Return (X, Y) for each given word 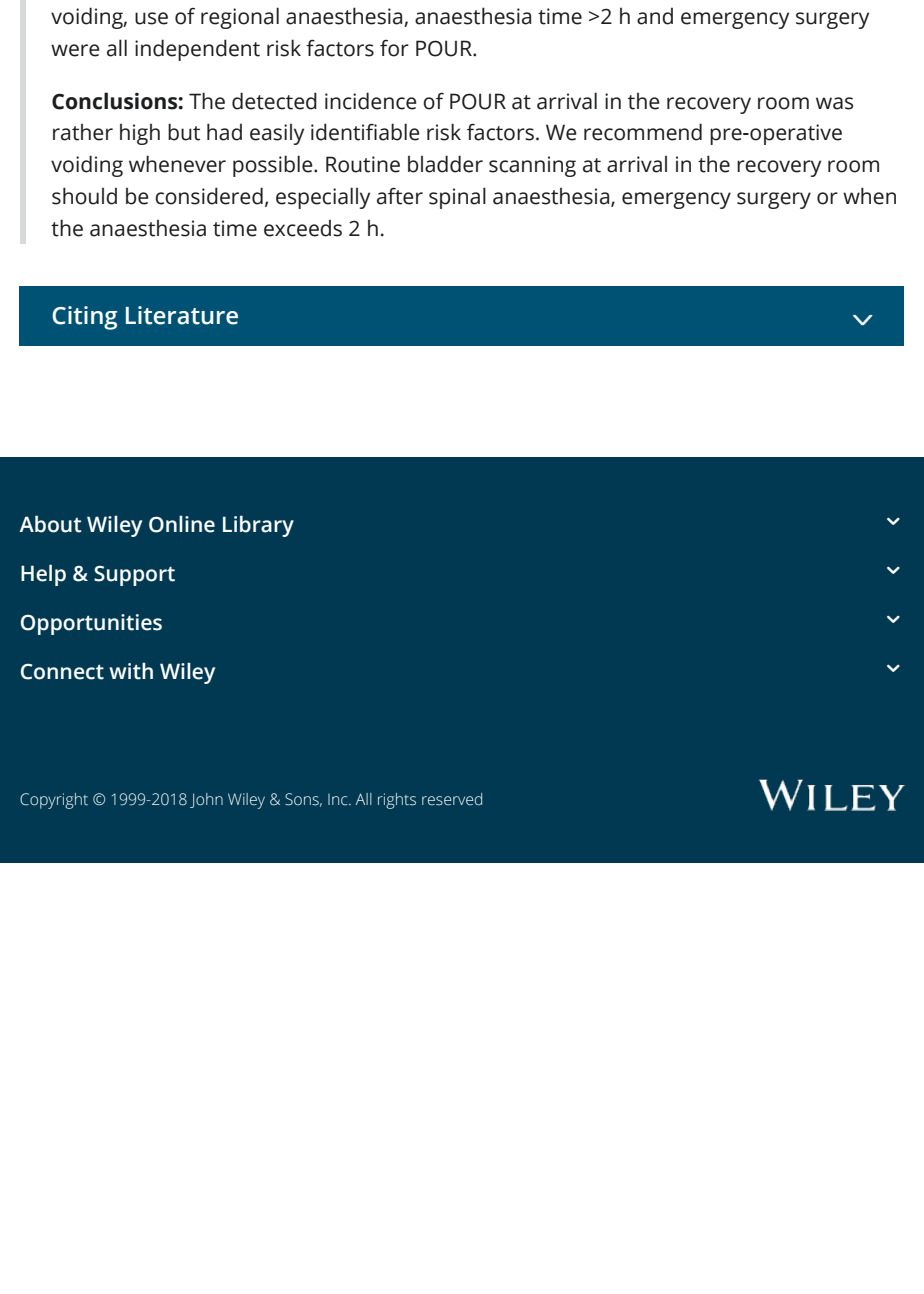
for (394, 48)
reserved (452, 799)
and (655, 16)
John (206, 800)
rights (397, 801)
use (151, 18)
